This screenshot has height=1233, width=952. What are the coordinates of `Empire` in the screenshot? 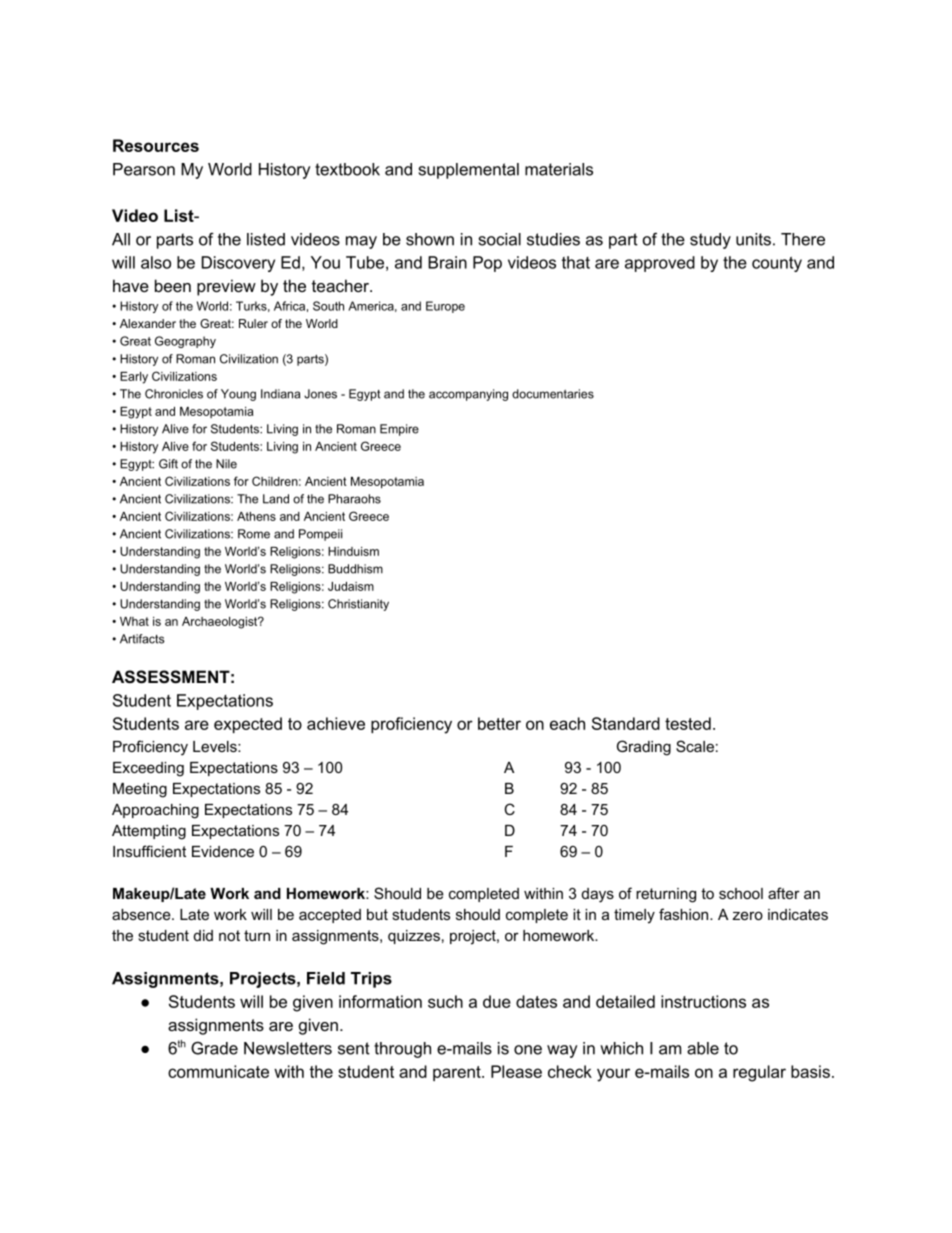 It's located at (399, 430).
